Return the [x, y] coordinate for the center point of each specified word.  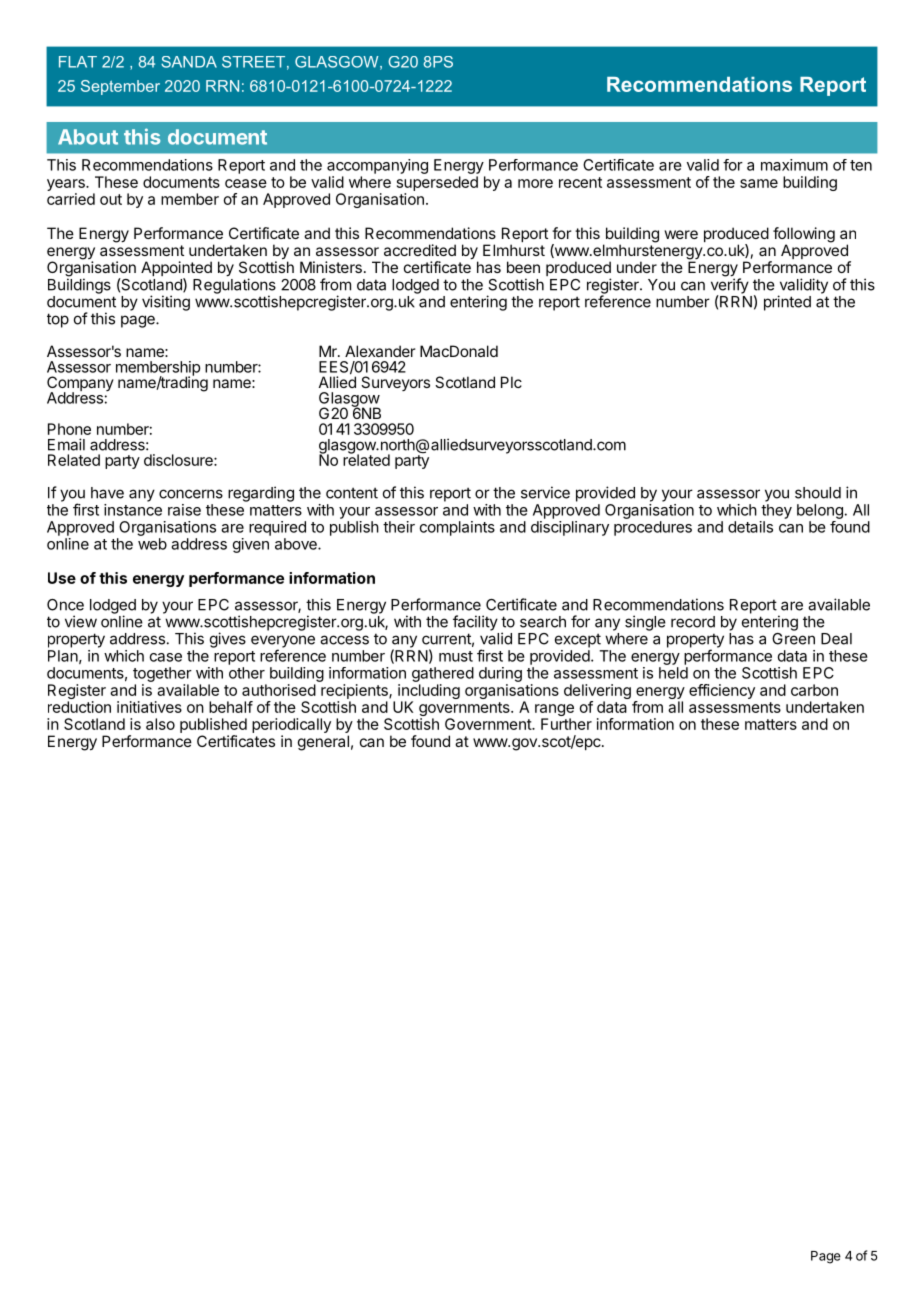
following [804, 236]
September [120, 87]
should [818, 493]
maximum [794, 165]
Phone [69, 429]
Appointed [176, 270]
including [429, 693]
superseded [437, 183]
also [160, 724]
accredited [420, 250]
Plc [511, 382]
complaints [457, 528]
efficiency [722, 691]
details [750, 527]
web [152, 544]
